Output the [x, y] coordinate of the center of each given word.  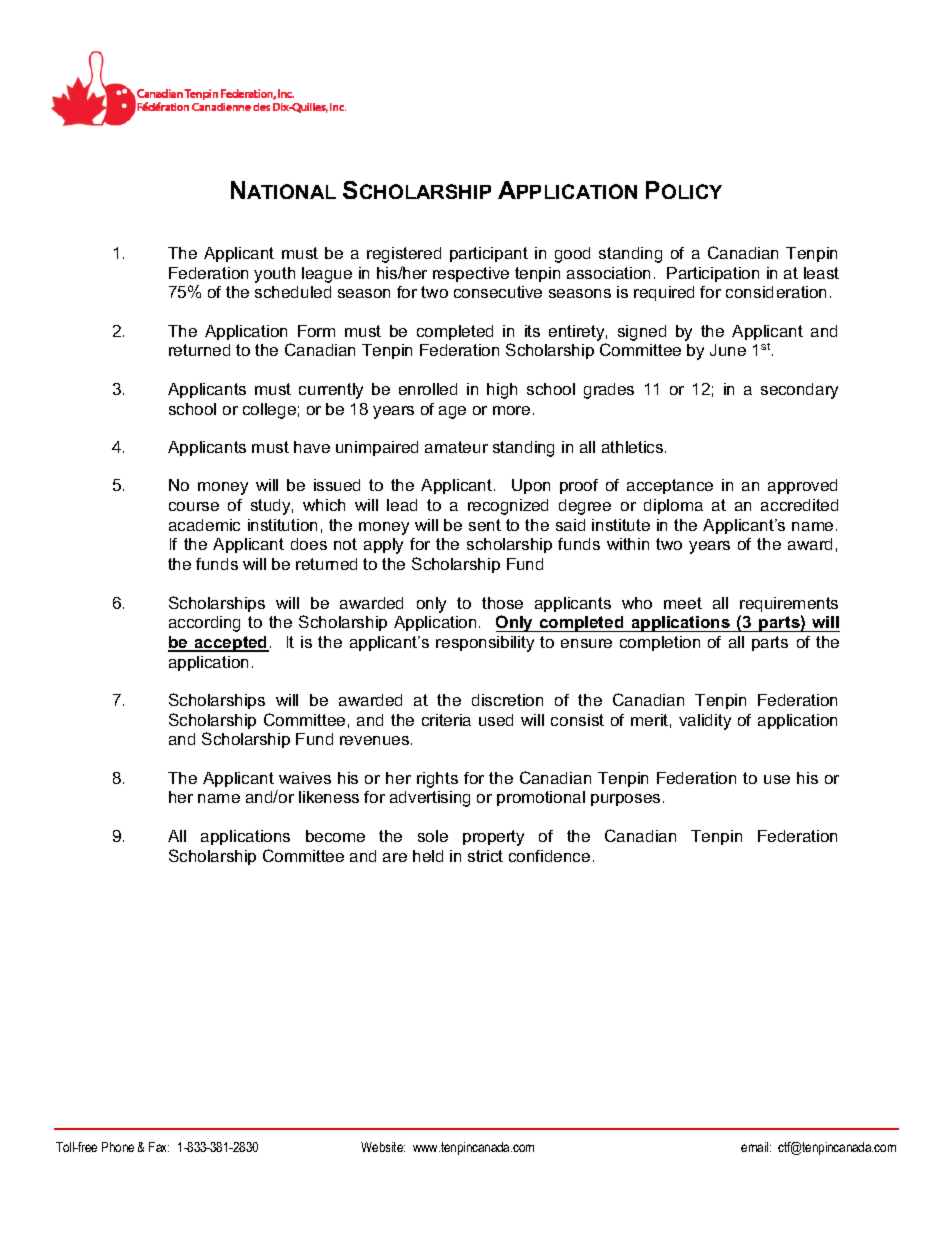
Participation [713, 274]
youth [274, 275]
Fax [159, 1147]
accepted [230, 644]
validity [705, 722]
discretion [507, 700]
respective [471, 274]
